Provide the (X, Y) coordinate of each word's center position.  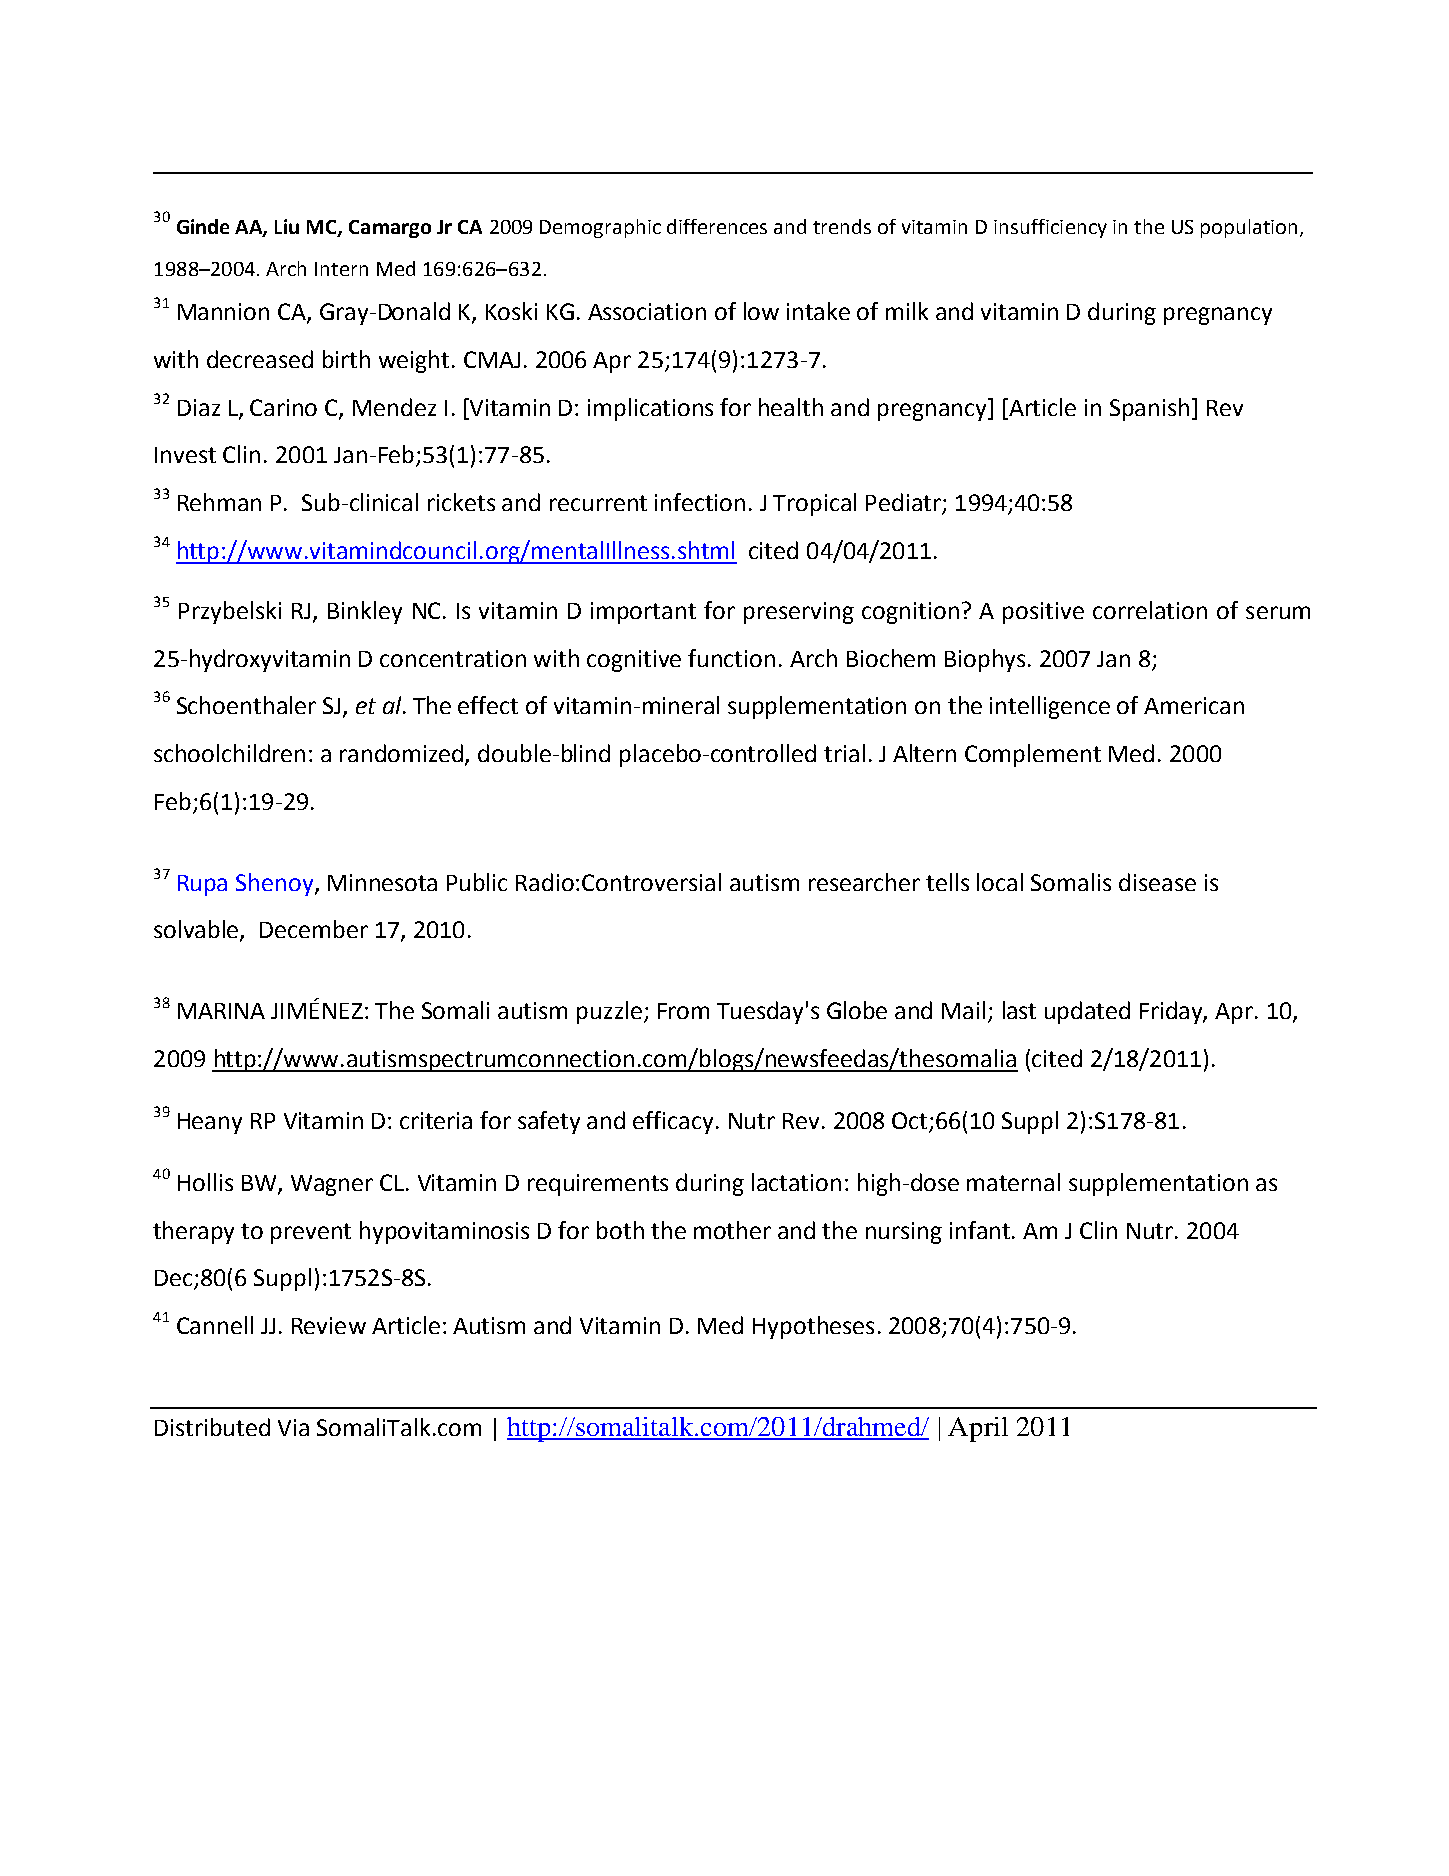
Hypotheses (813, 1327)
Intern (341, 269)
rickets (461, 502)
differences (717, 226)
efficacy (673, 1122)
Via (293, 1427)
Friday (1173, 1012)
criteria (436, 1120)
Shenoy (276, 884)
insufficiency (1050, 228)
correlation (1150, 610)
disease (1157, 882)
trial (844, 753)
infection (700, 502)
